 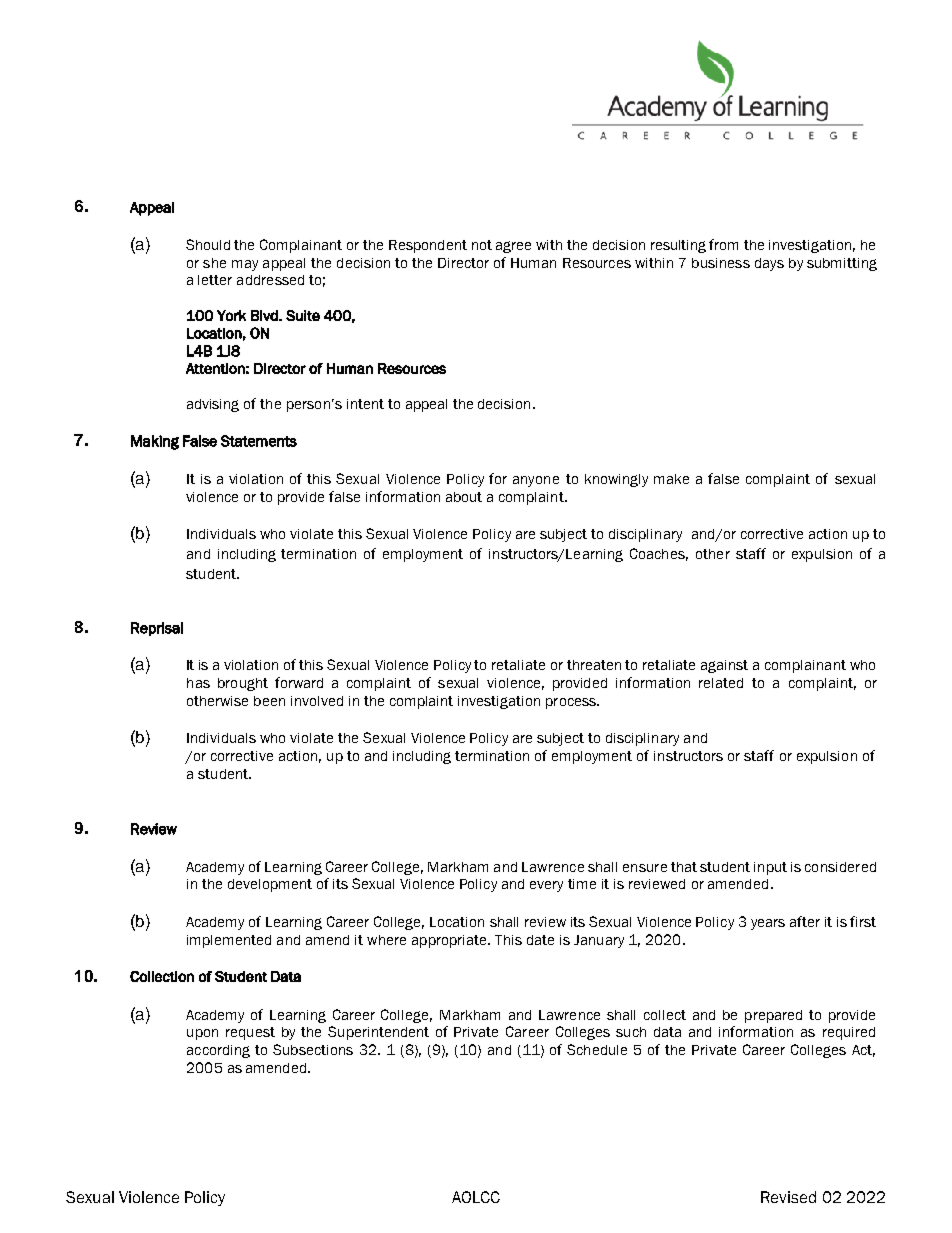 I want to click on days, so click(x=769, y=264).
